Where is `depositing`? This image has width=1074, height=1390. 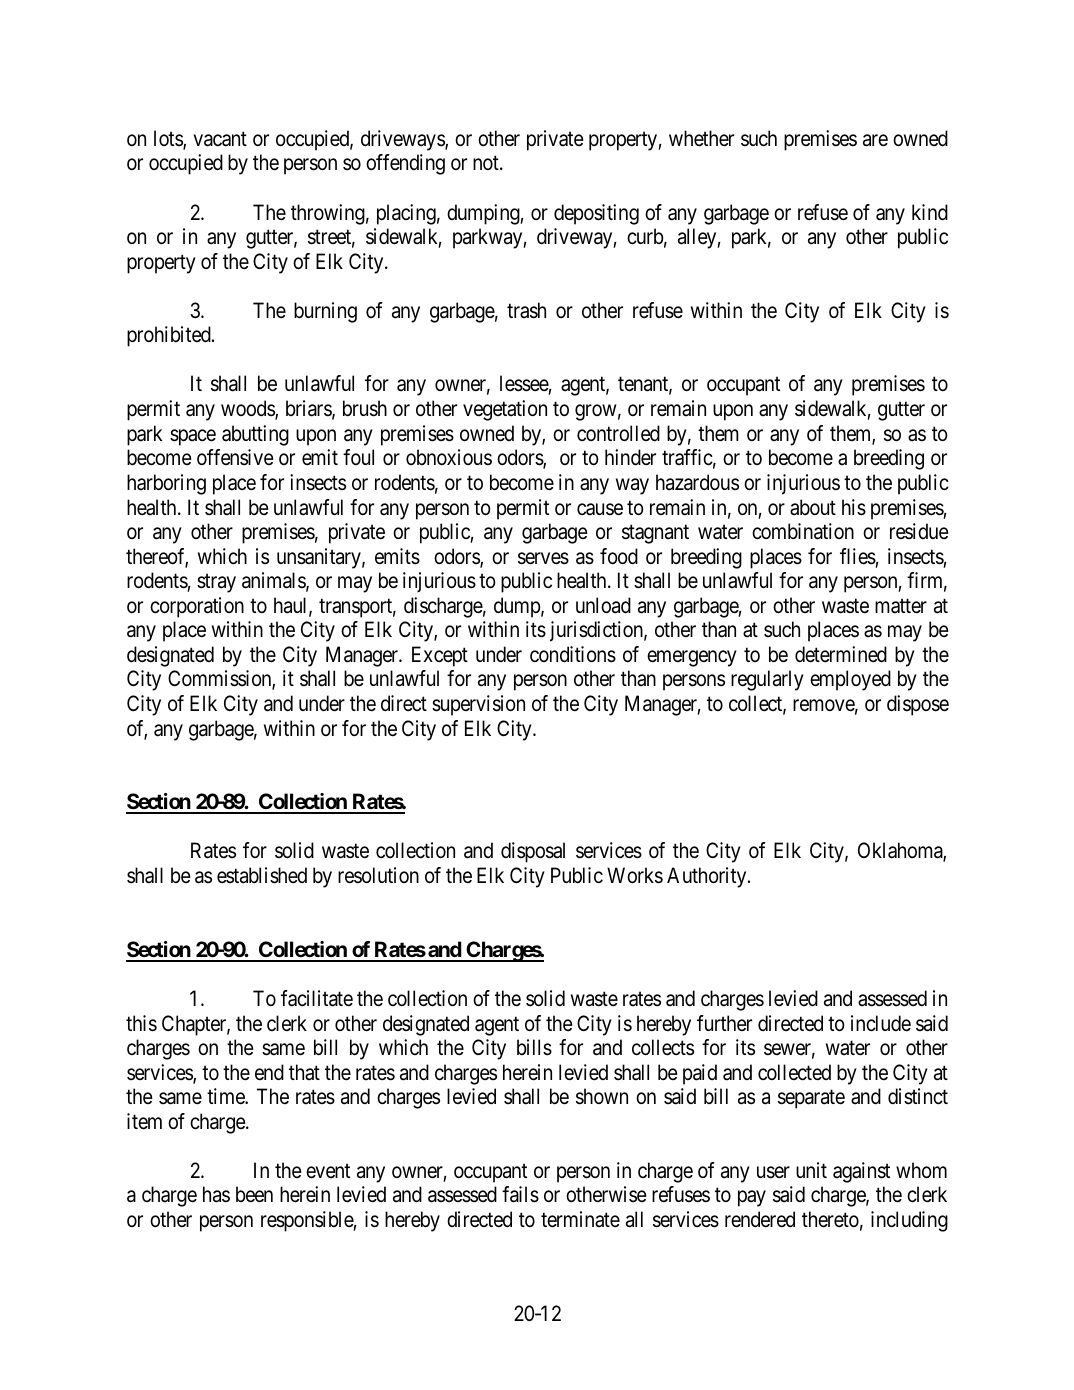
depositing is located at coordinates (596, 214).
